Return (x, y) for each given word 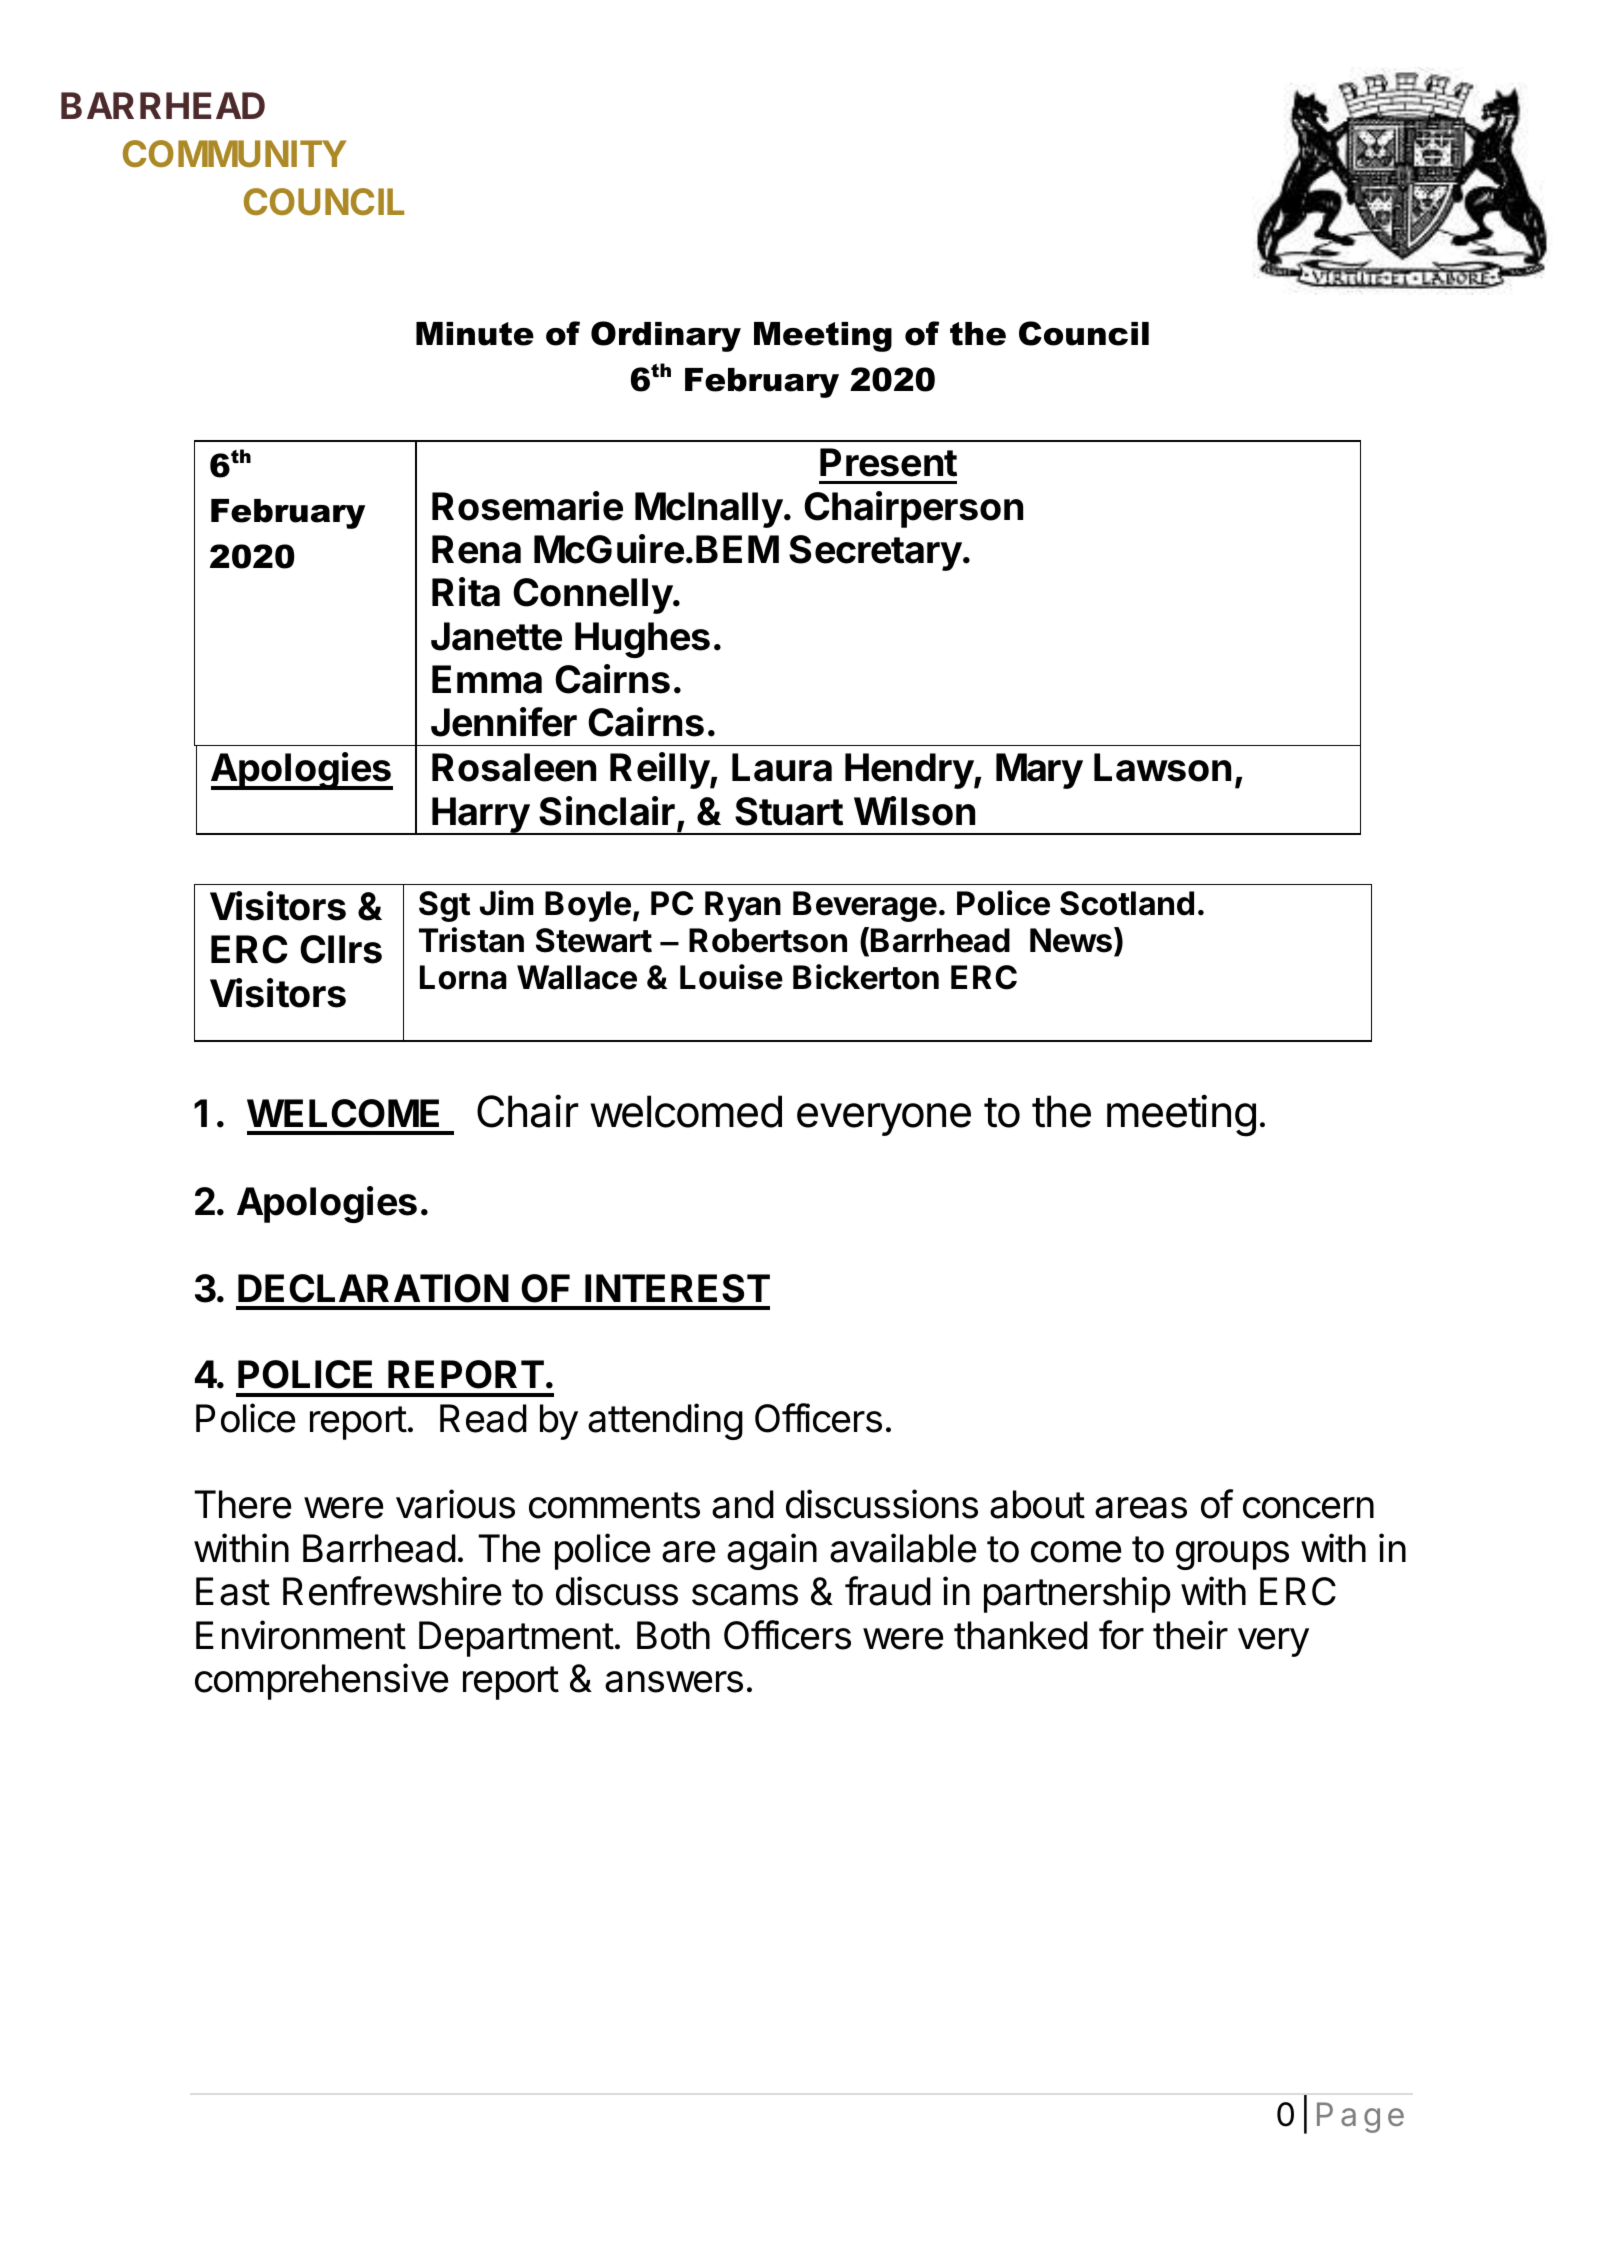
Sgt (444, 906)
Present (888, 462)
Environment (301, 1635)
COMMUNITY (235, 154)
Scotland (1127, 903)
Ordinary (666, 336)
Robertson (768, 940)
